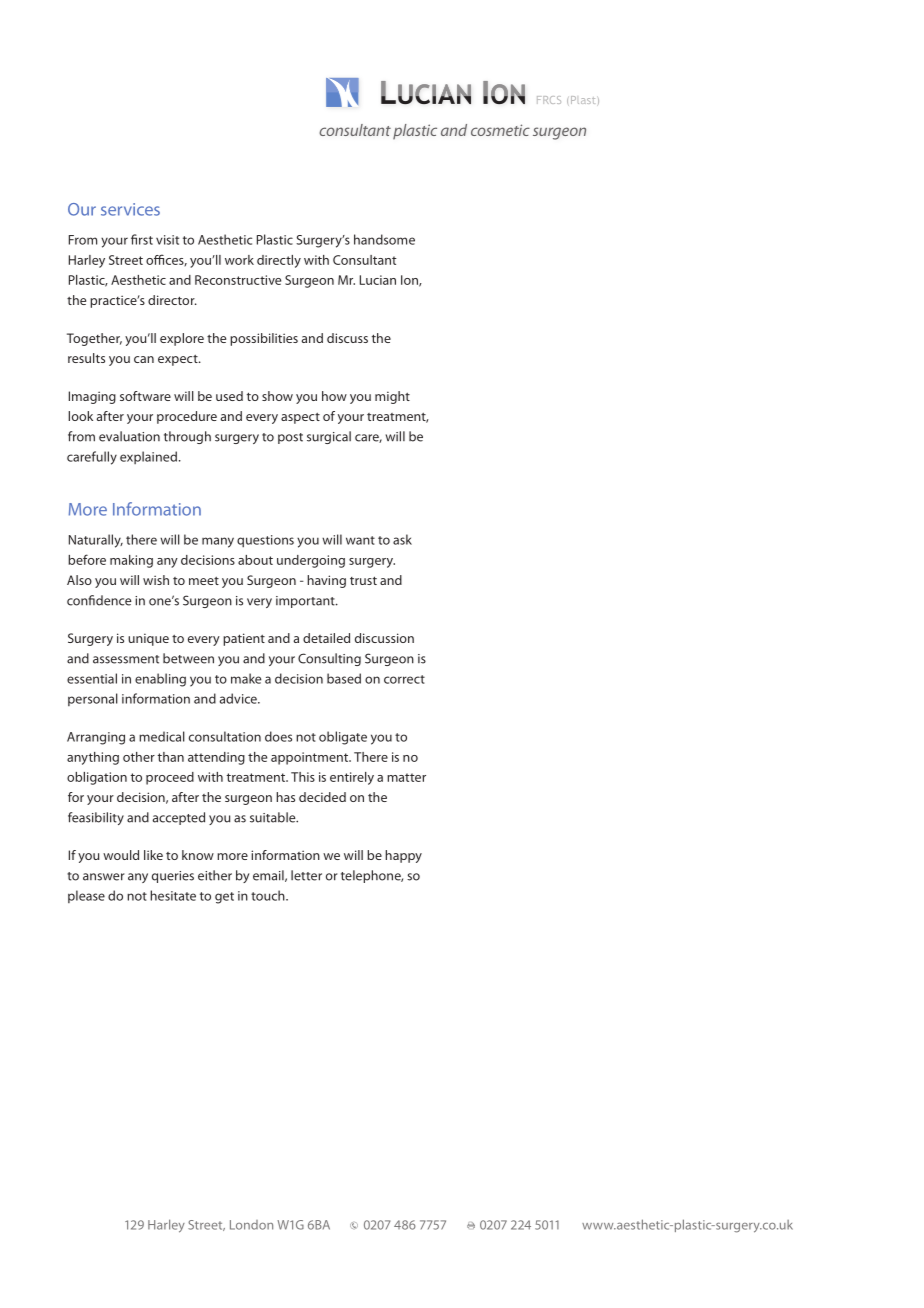  What do you see at coordinates (126, 659) in the screenshot?
I see `assessment` at bounding box center [126, 659].
